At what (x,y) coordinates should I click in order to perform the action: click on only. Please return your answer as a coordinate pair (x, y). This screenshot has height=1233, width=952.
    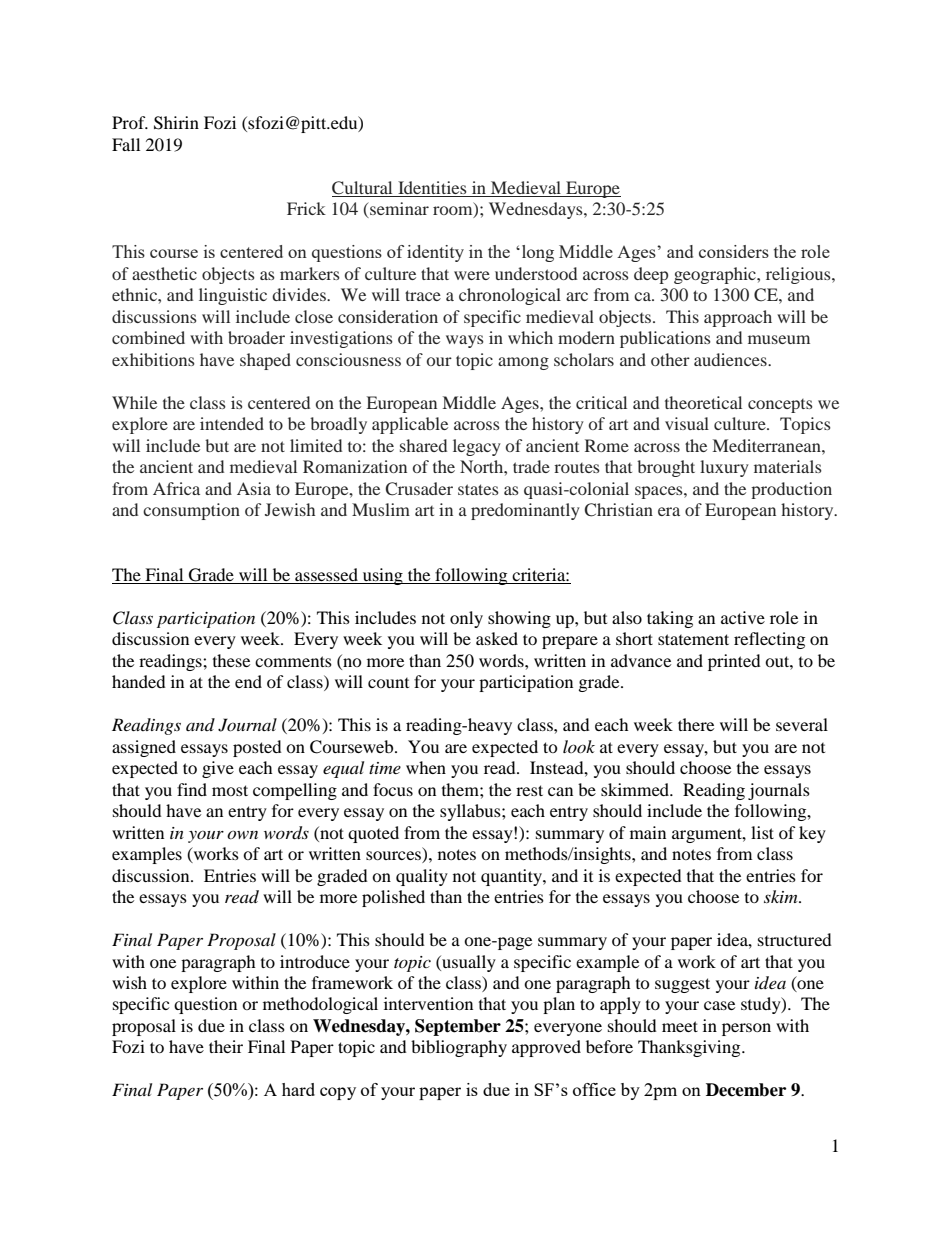
    Looking at the image, I should click on (466, 619).
